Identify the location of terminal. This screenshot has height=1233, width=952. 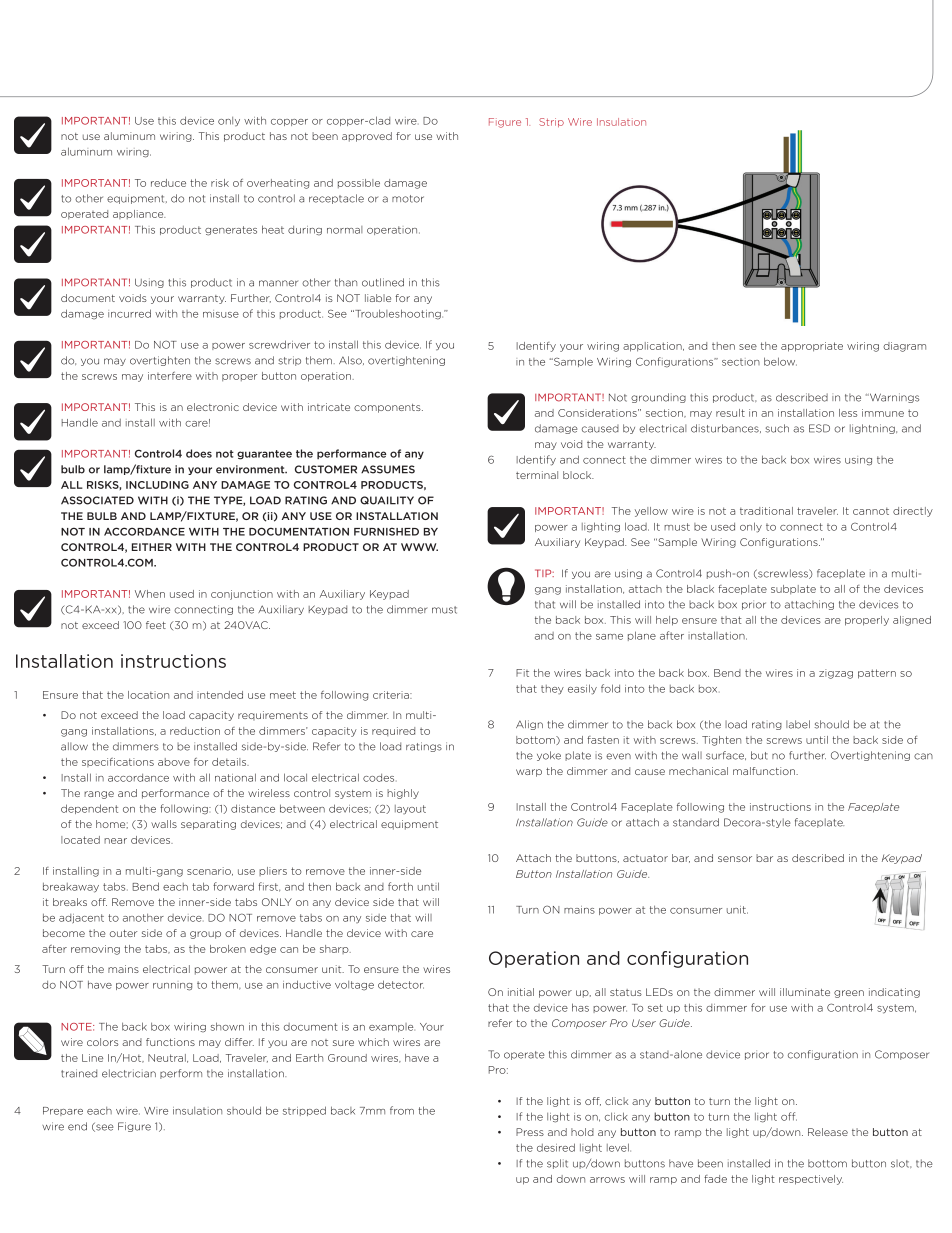
(537, 475).
